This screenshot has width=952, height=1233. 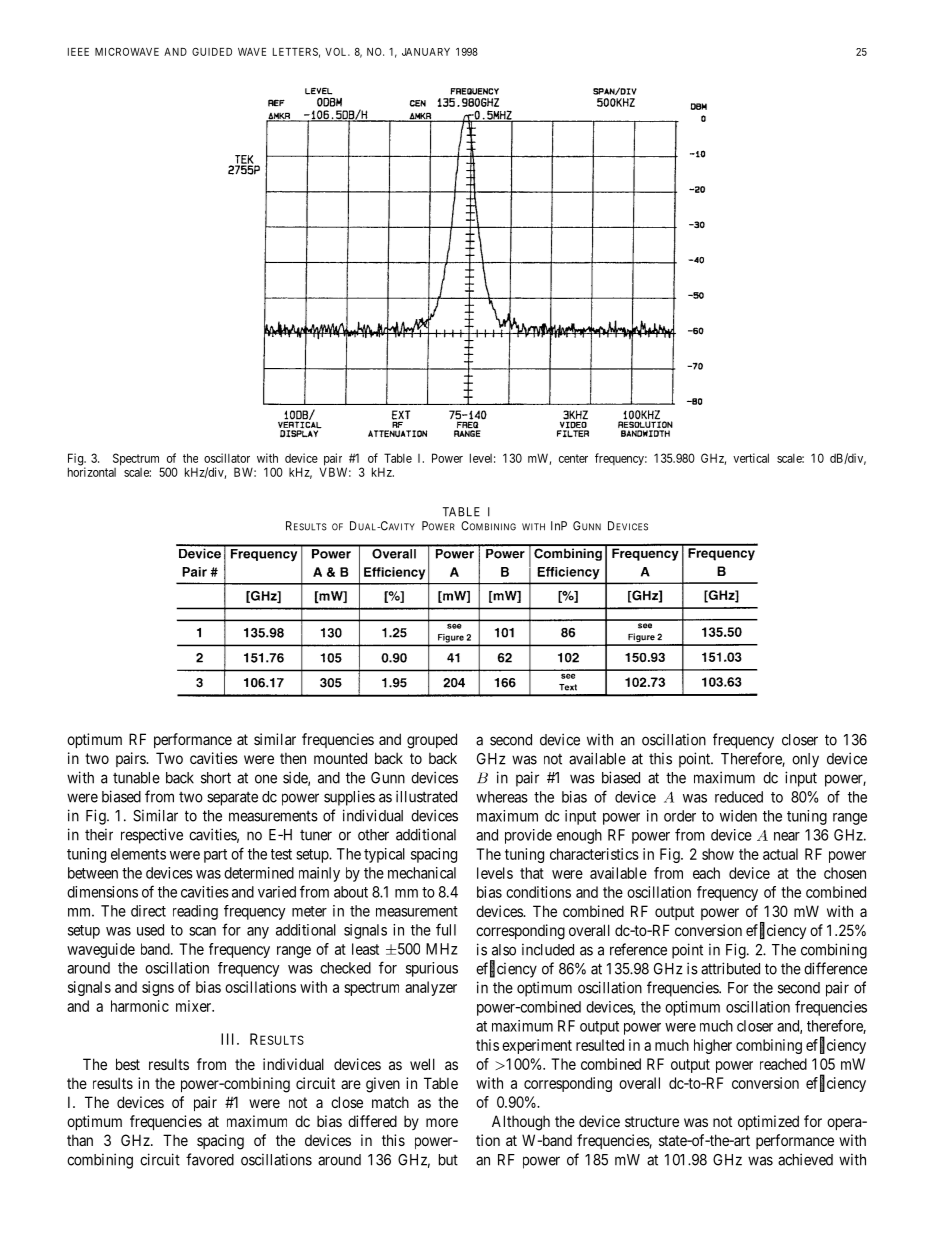 I want to click on GUIDED, so click(x=212, y=52).
